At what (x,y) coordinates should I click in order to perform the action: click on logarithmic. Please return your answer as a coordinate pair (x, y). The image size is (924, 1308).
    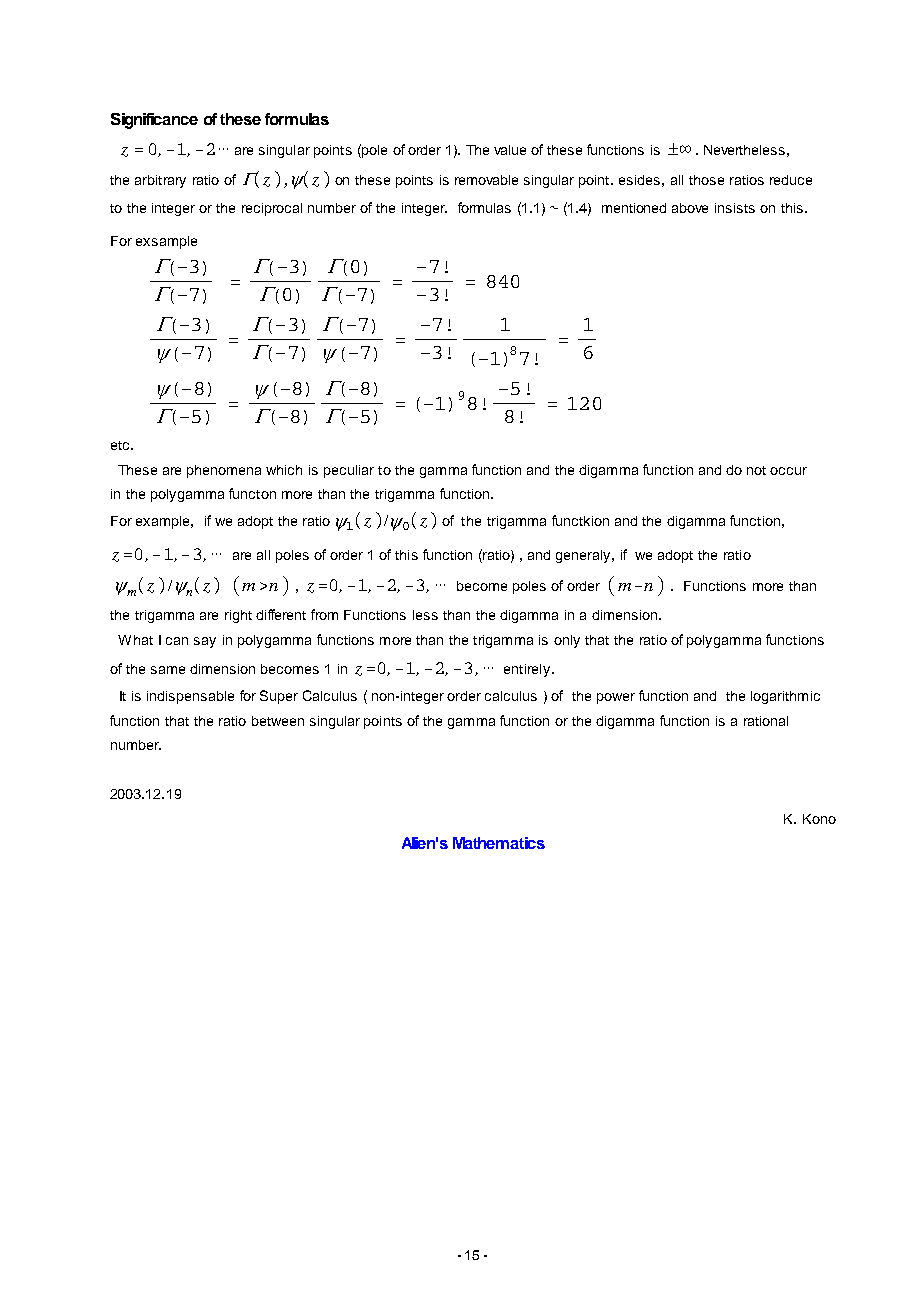
    Looking at the image, I should click on (785, 697).
